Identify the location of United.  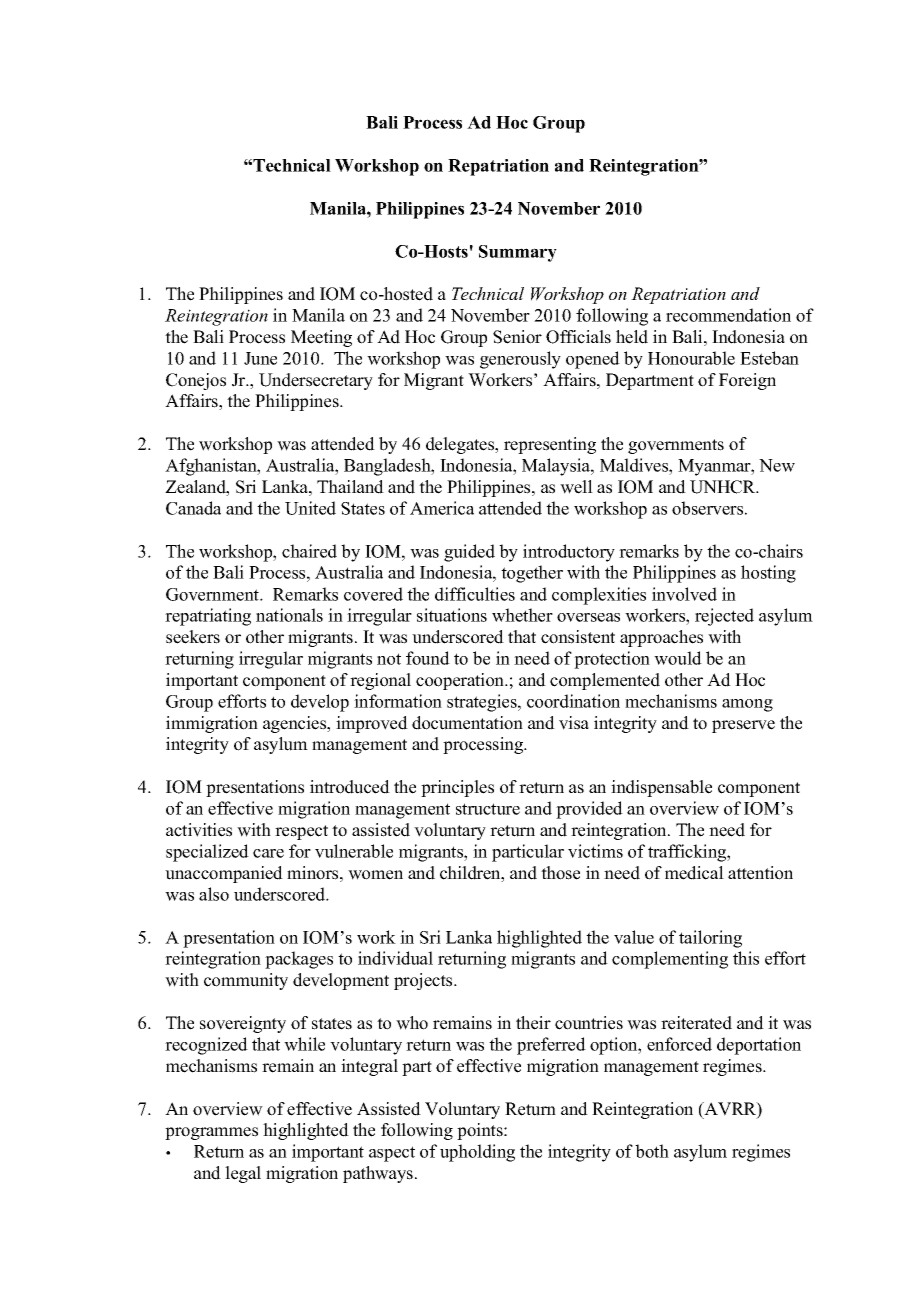
(310, 508).
